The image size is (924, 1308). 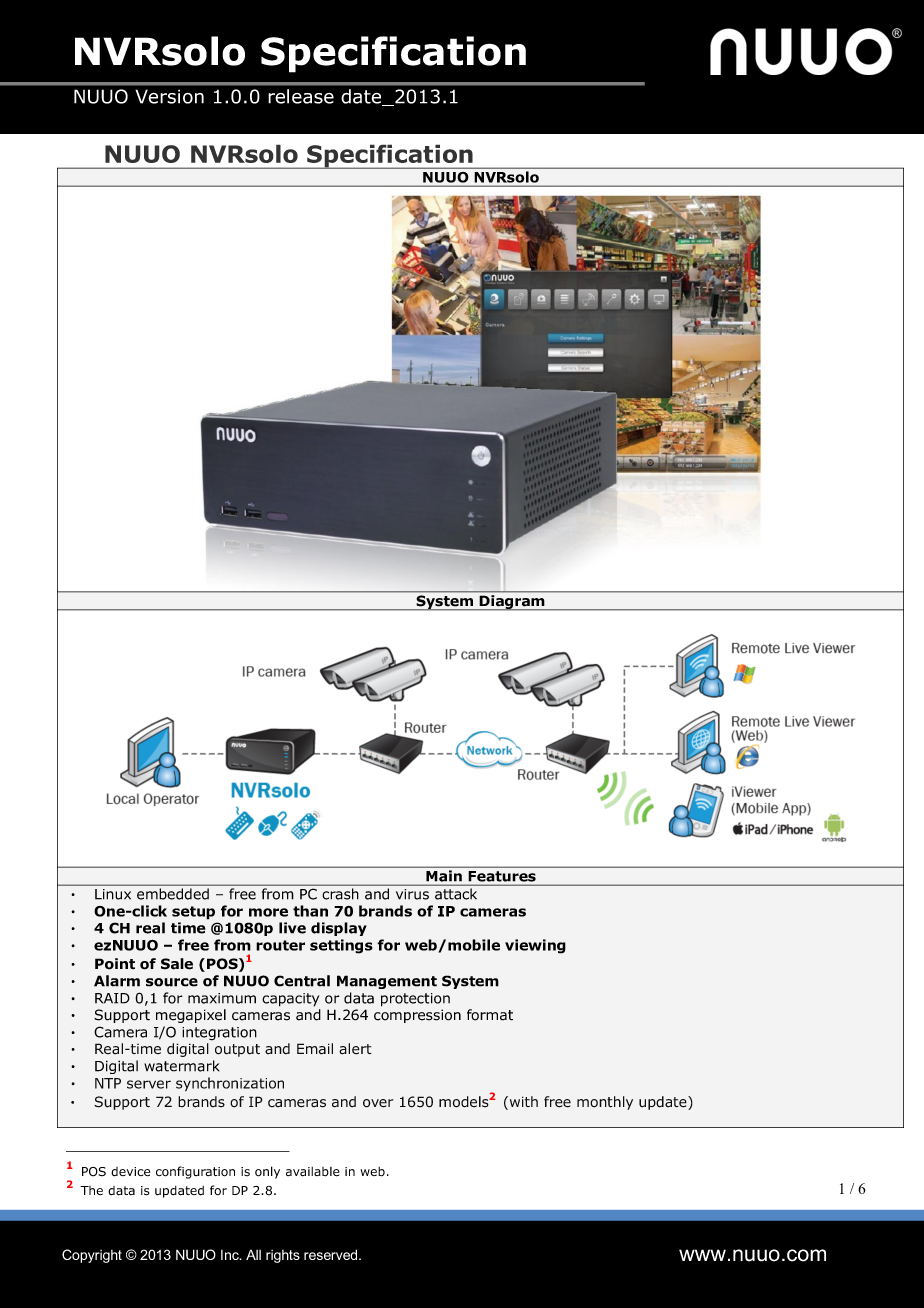 I want to click on embedded, so click(x=173, y=894).
